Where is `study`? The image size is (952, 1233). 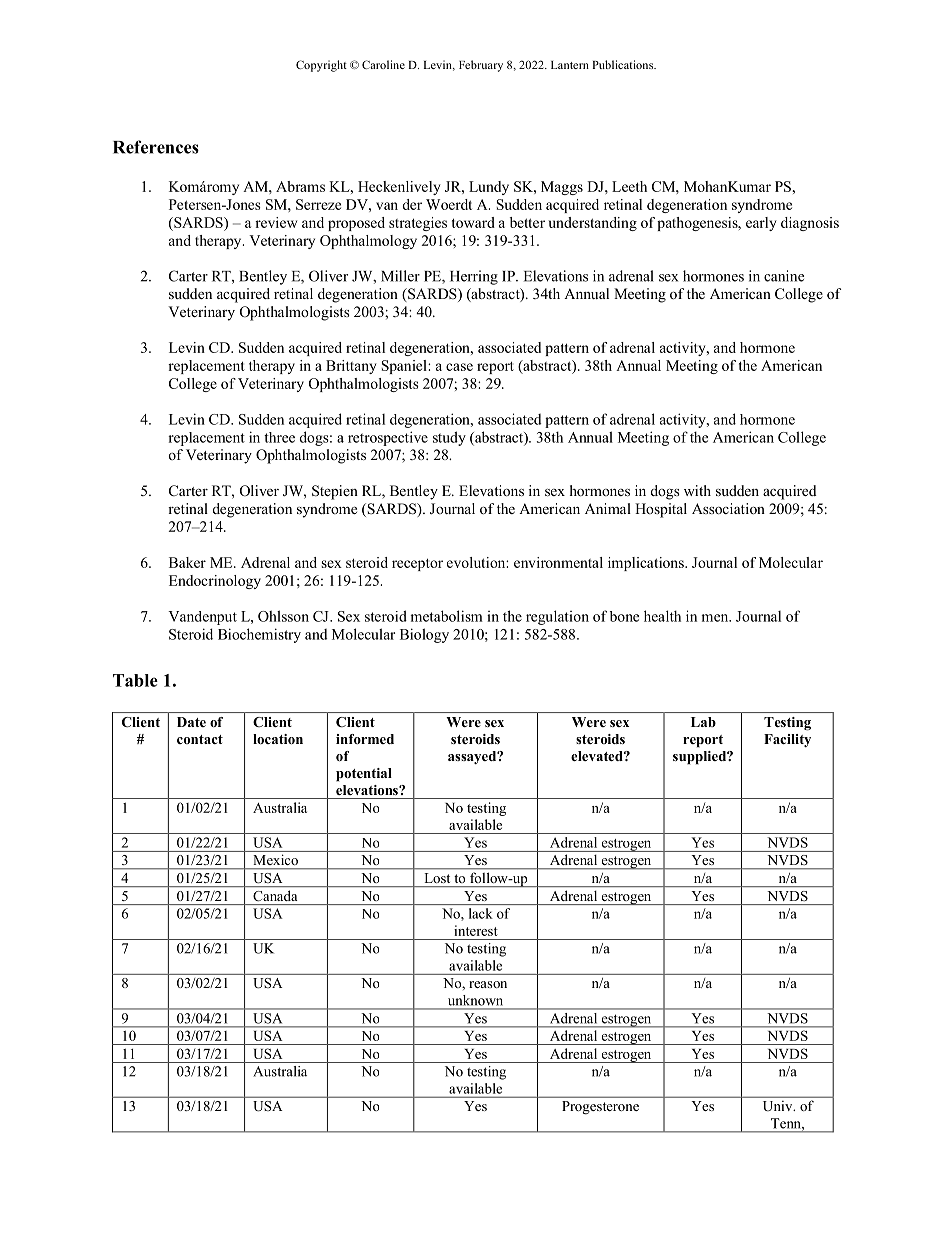 study is located at coordinates (449, 438).
